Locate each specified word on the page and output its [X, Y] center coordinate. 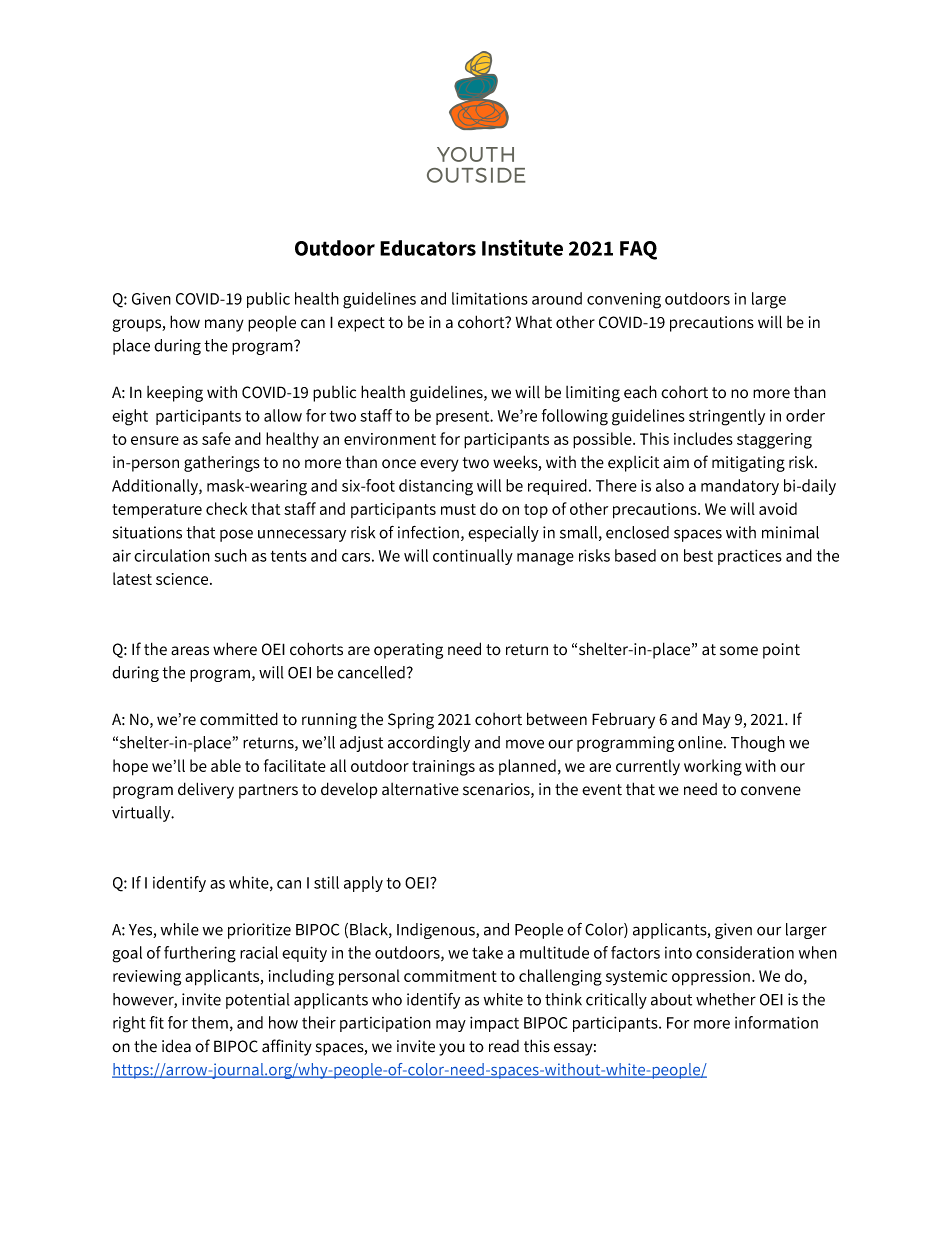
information [776, 1022]
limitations [490, 298]
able [226, 765]
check [227, 508]
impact [494, 1024]
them [210, 1022]
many [224, 325]
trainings [443, 768]
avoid [778, 508]
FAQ [638, 250]
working [713, 767]
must [458, 509]
